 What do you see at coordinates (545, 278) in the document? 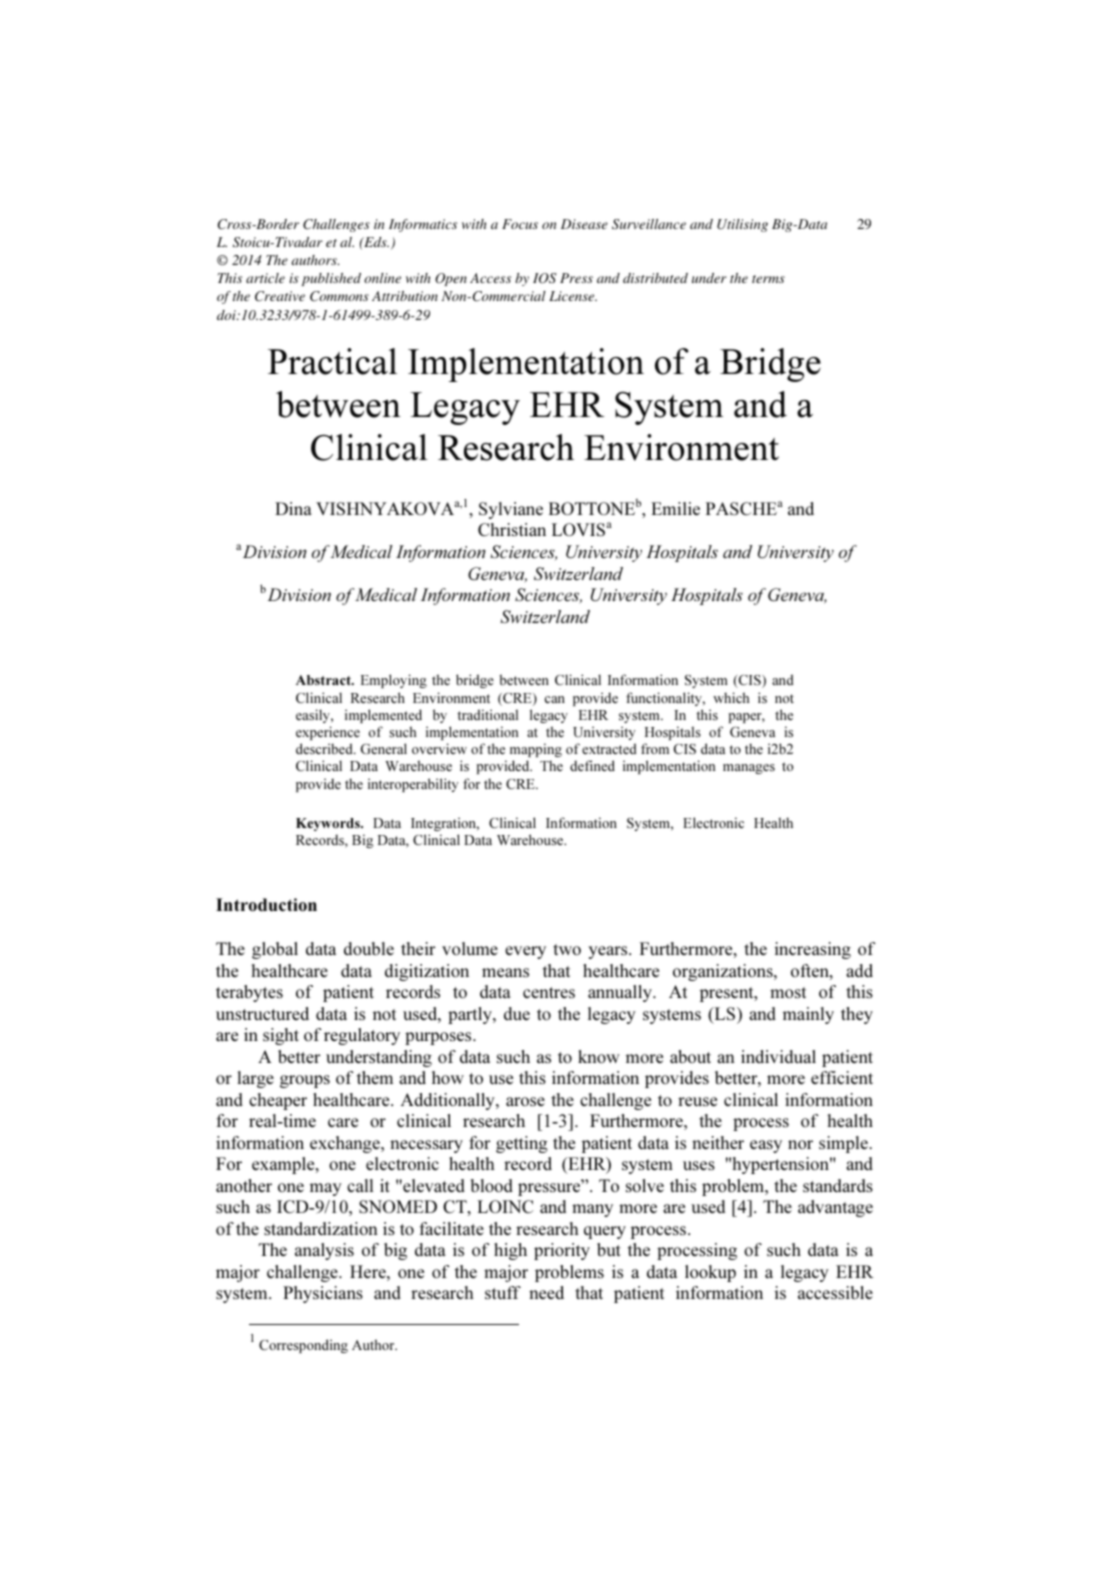
I see `IOS` at bounding box center [545, 278].
